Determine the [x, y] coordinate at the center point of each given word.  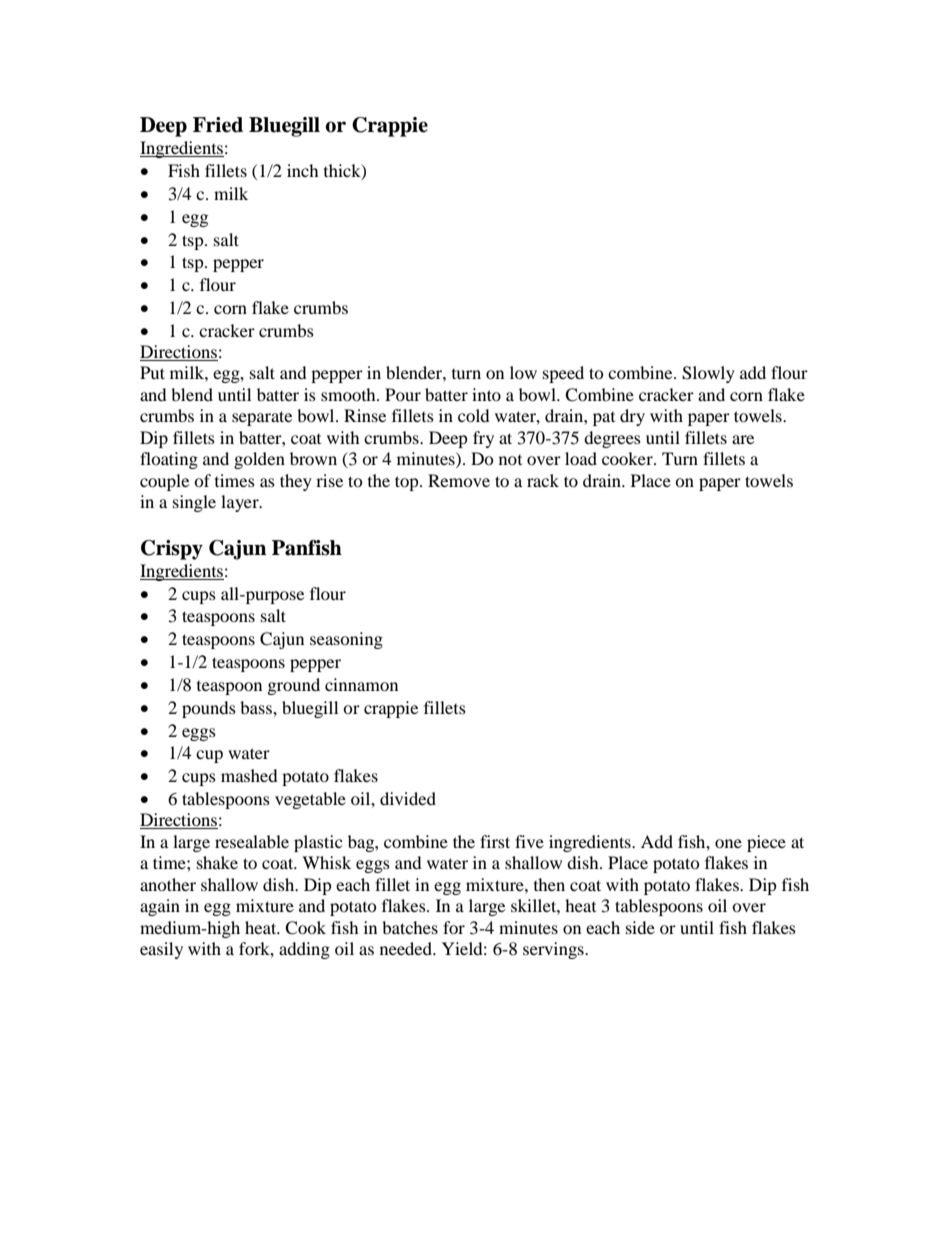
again [160, 907]
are [743, 439]
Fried [218, 125]
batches [410, 927]
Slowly [708, 374]
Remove [459, 480]
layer [241, 503]
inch [303, 170]
